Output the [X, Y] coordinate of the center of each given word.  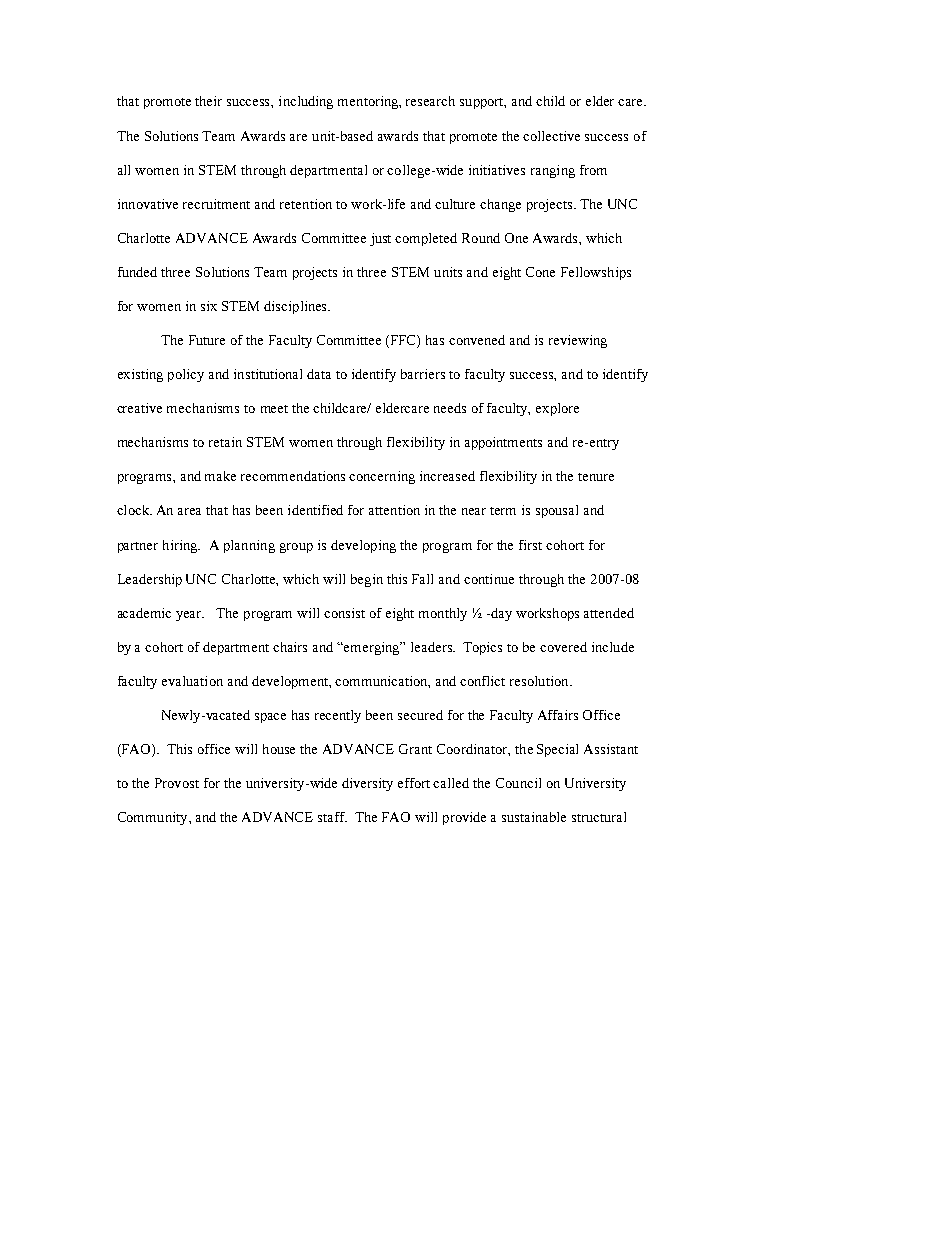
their [208, 101]
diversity [367, 784]
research [430, 101]
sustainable [534, 817]
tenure [596, 477]
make [220, 476]
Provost [177, 783]
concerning [382, 477]
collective [551, 136]
